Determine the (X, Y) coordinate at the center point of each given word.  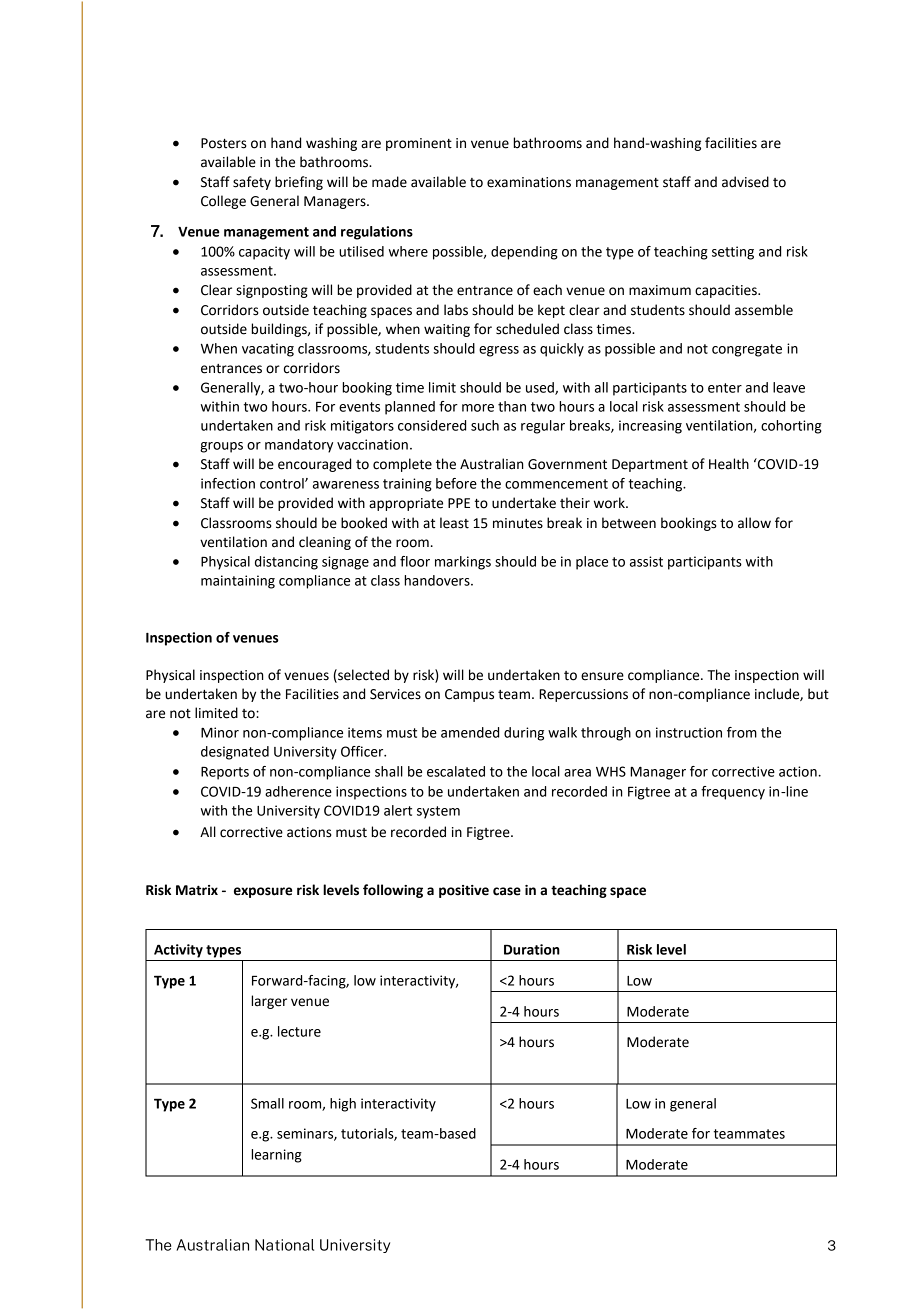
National (284, 1245)
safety (252, 183)
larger (269, 1002)
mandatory (299, 446)
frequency (733, 793)
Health (729, 464)
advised (745, 182)
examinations (529, 182)
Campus (469, 695)
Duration (532, 949)
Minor (220, 732)
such (485, 425)
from (742, 732)
